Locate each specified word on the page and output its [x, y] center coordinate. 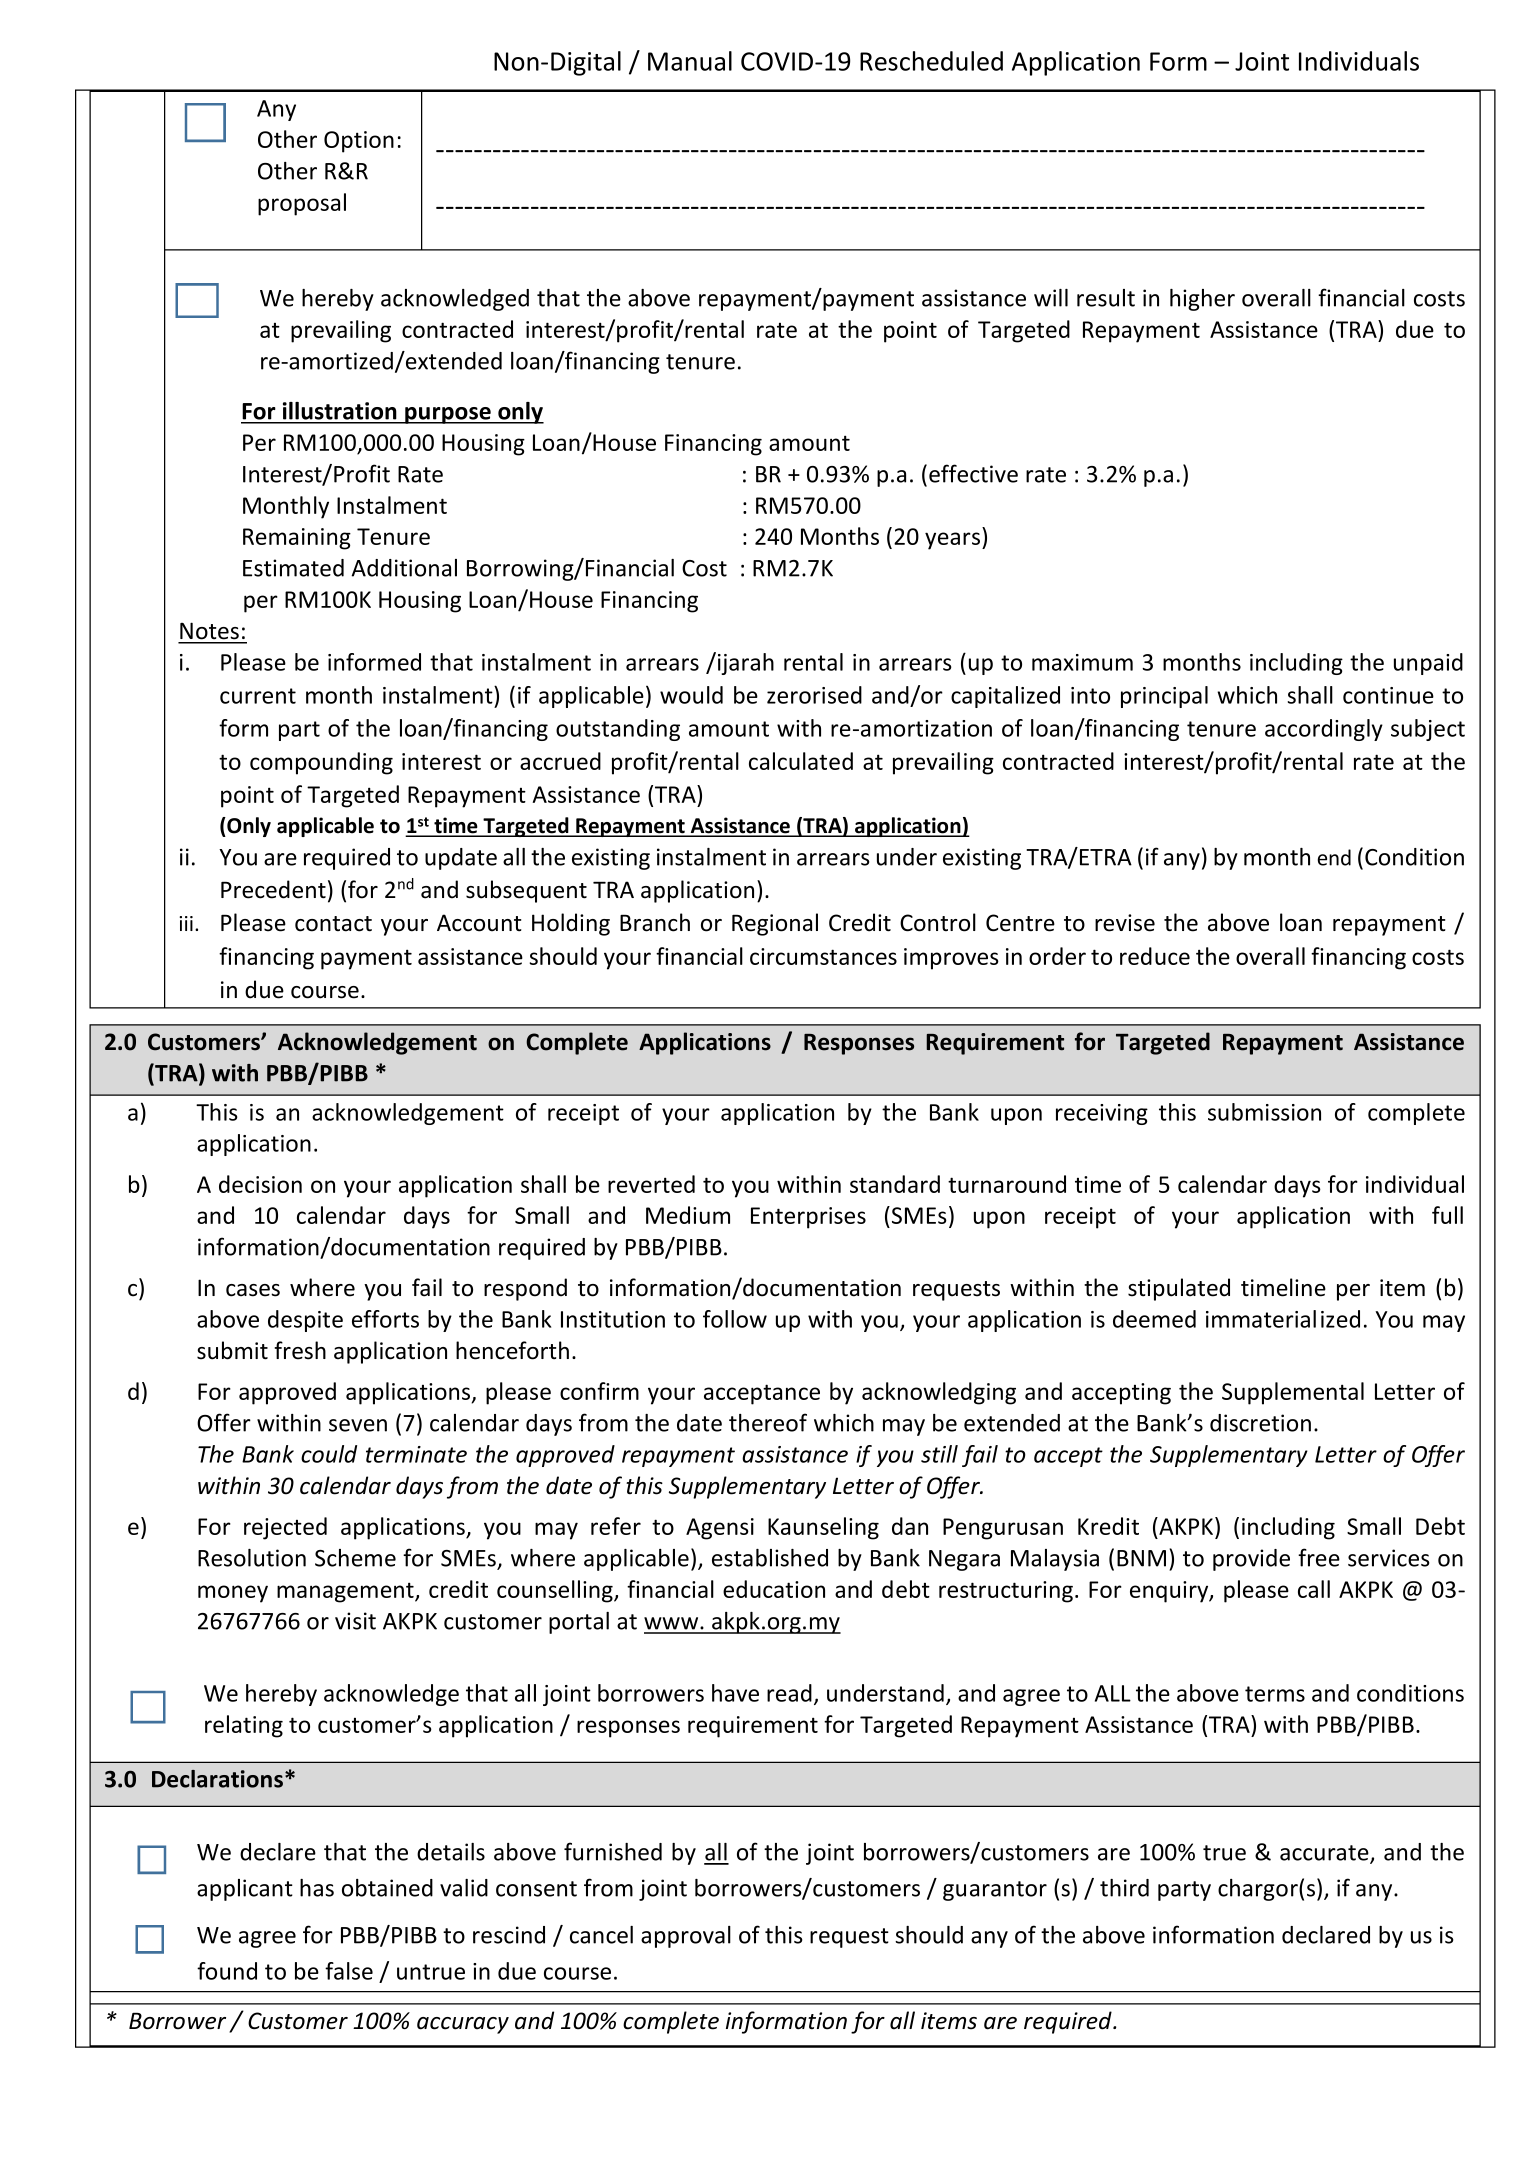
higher [1202, 300]
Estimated [293, 568]
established [770, 1558]
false [349, 1971]
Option [359, 142]
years [954, 541]
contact [333, 924]
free [1319, 1557]
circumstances [823, 956]
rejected [285, 1528]
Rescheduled [931, 61]
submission [1264, 1112]
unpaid [1428, 664]
